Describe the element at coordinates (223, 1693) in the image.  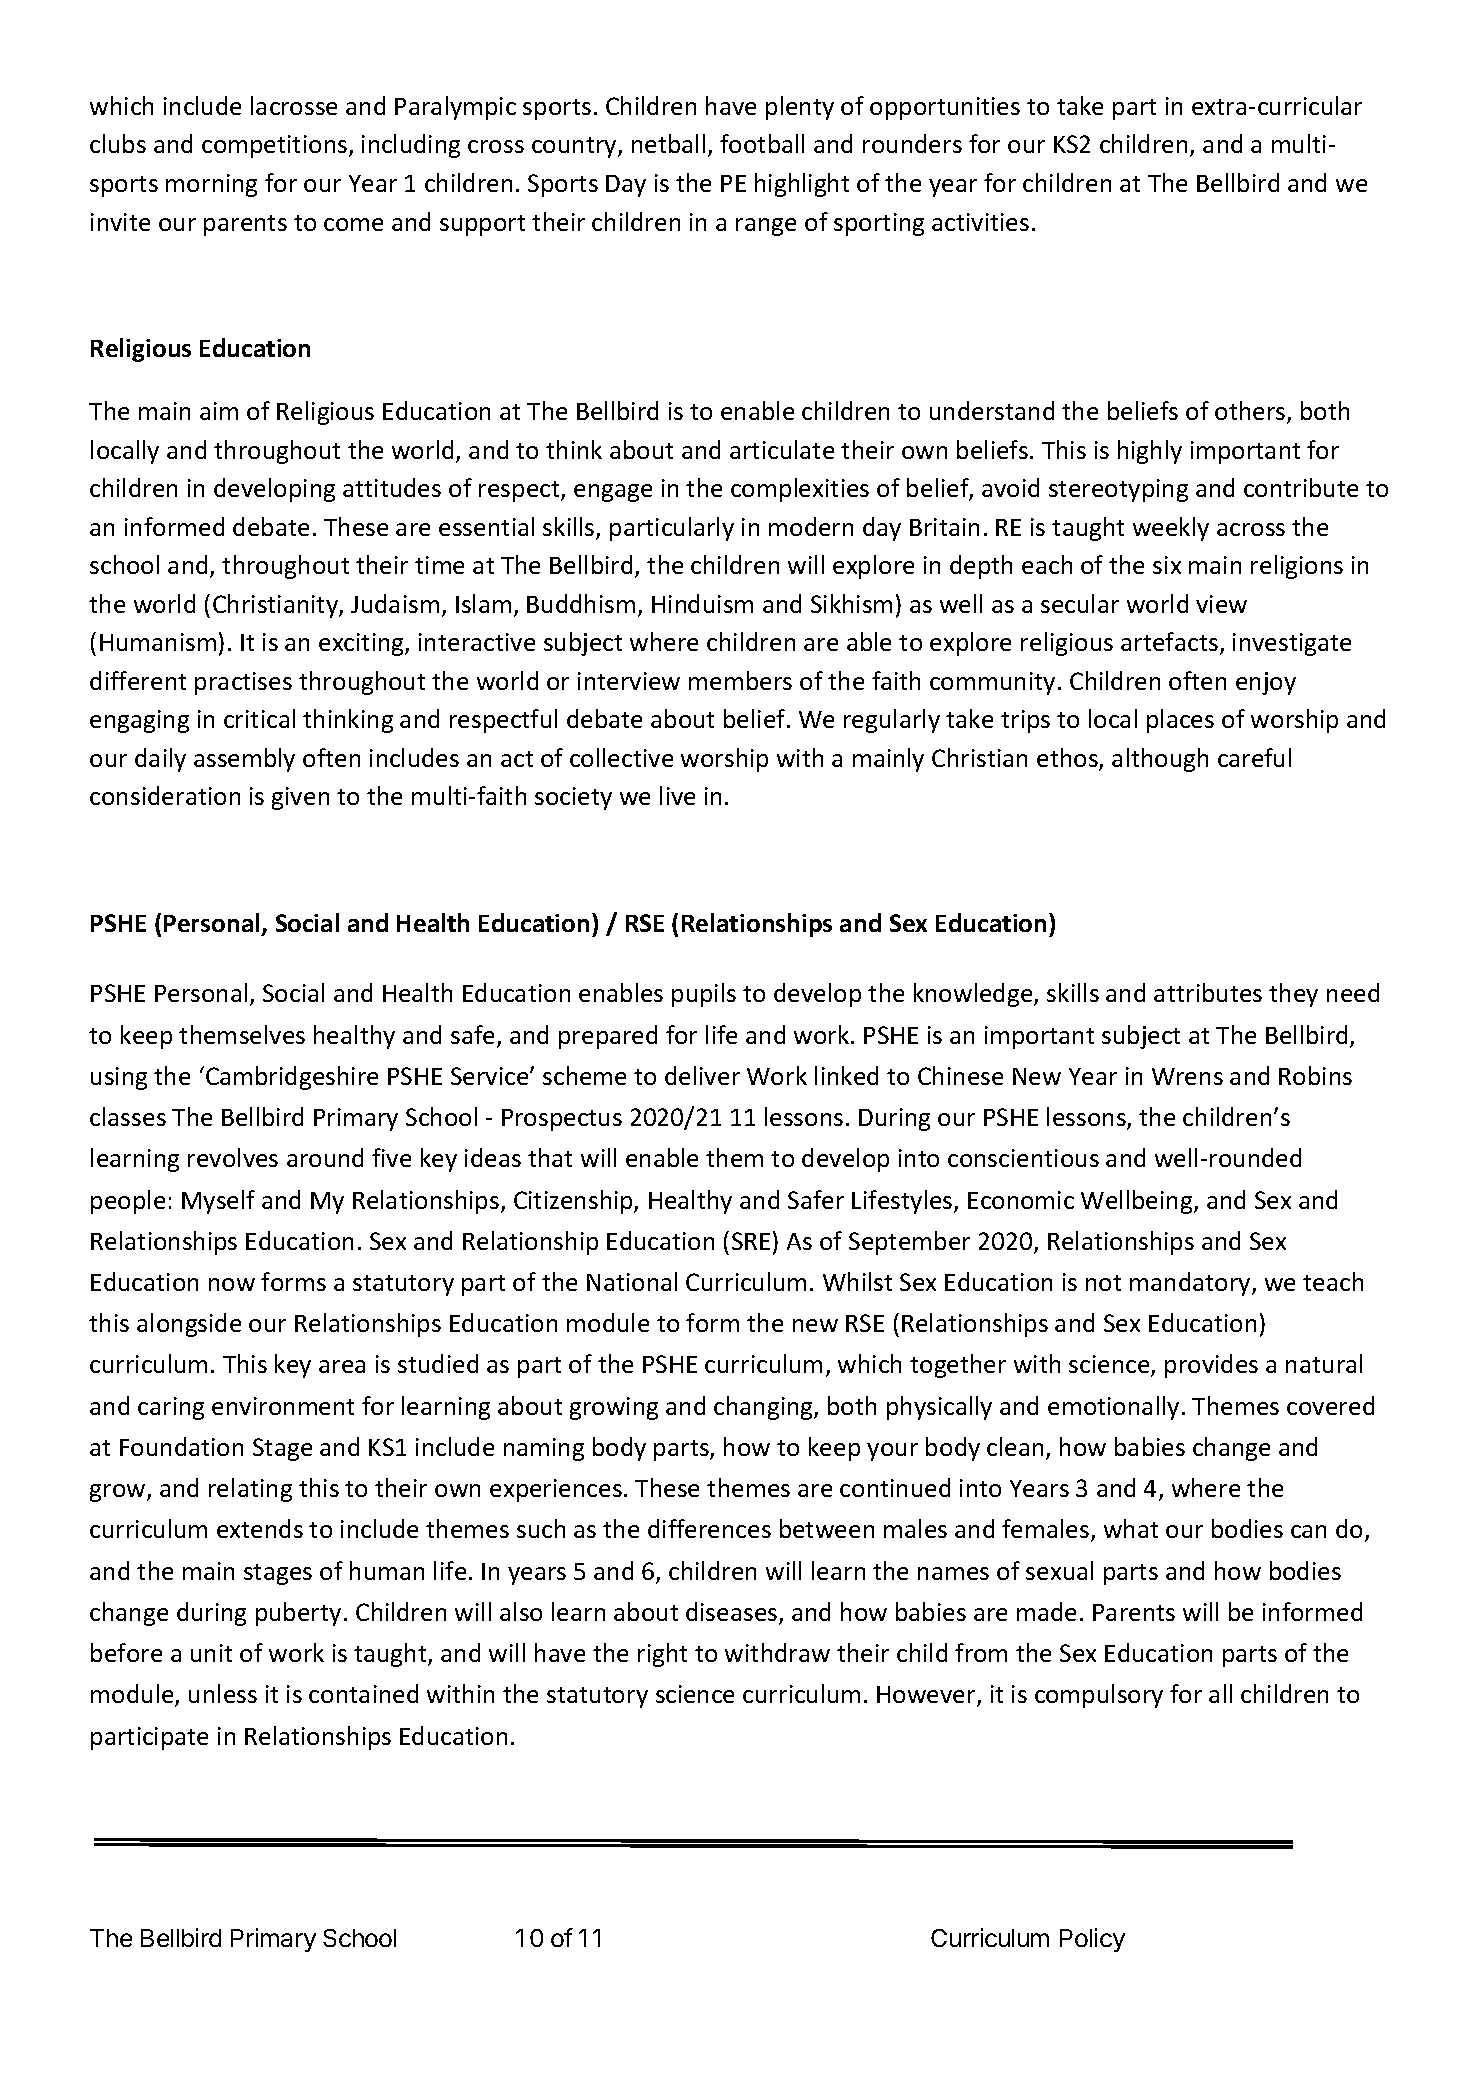
I see `unless` at that location.
